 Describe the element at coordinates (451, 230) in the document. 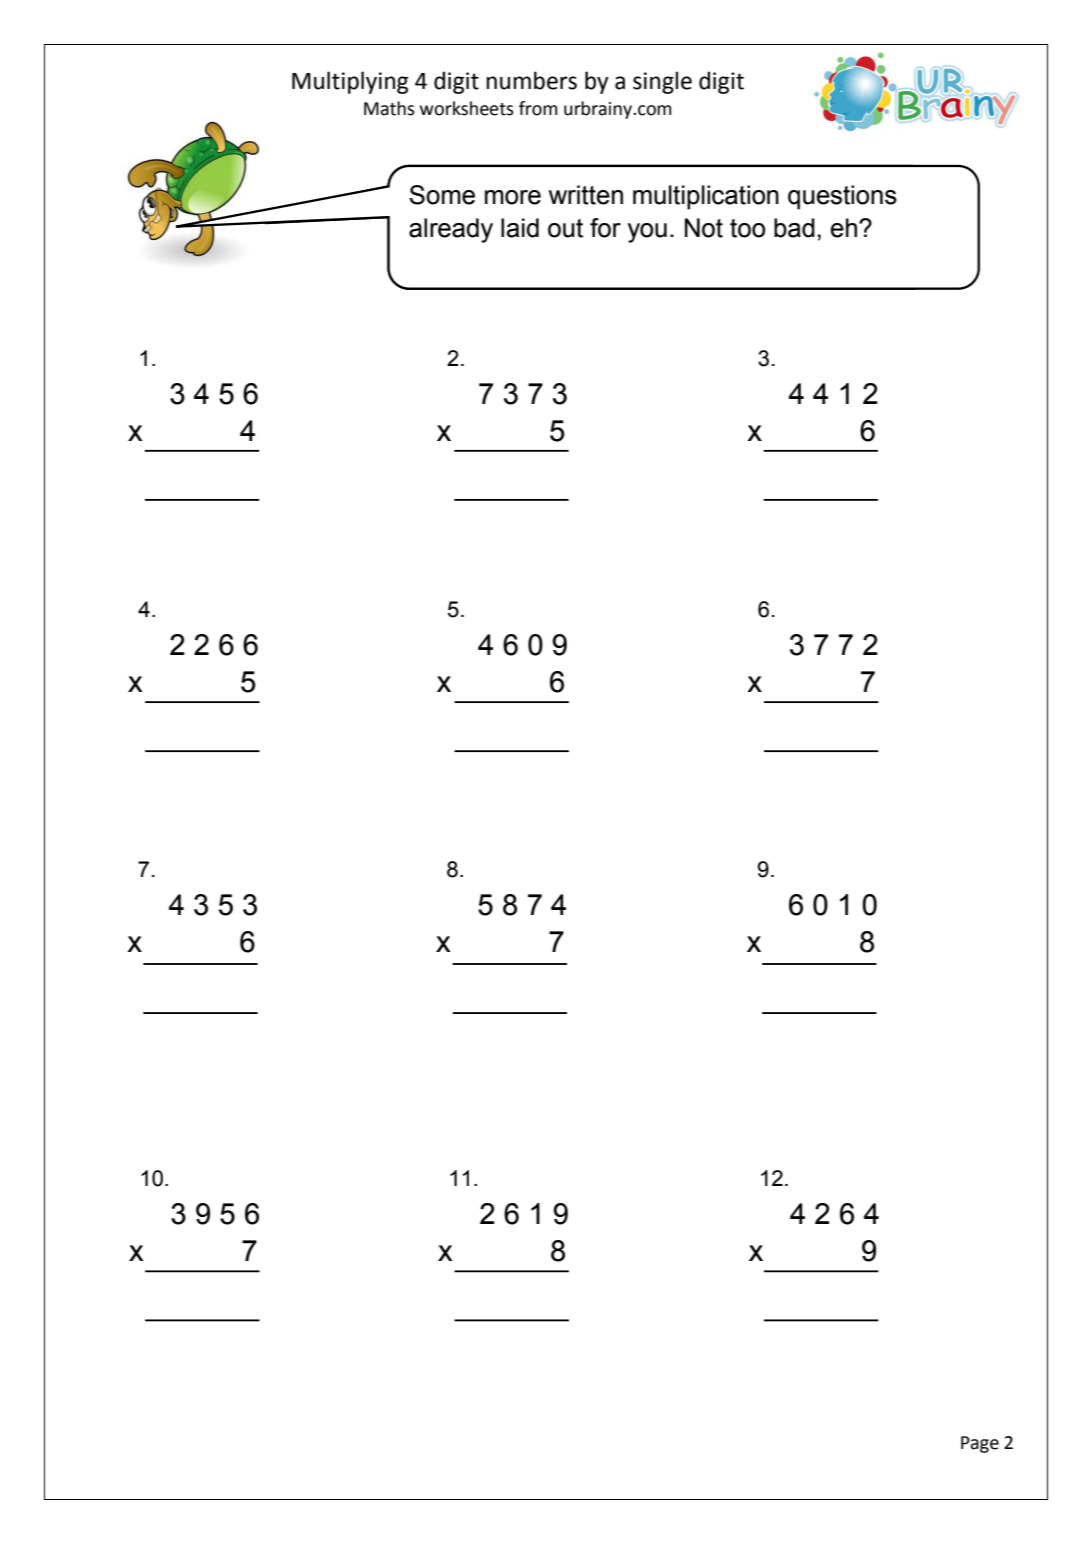

I see `already` at that location.
